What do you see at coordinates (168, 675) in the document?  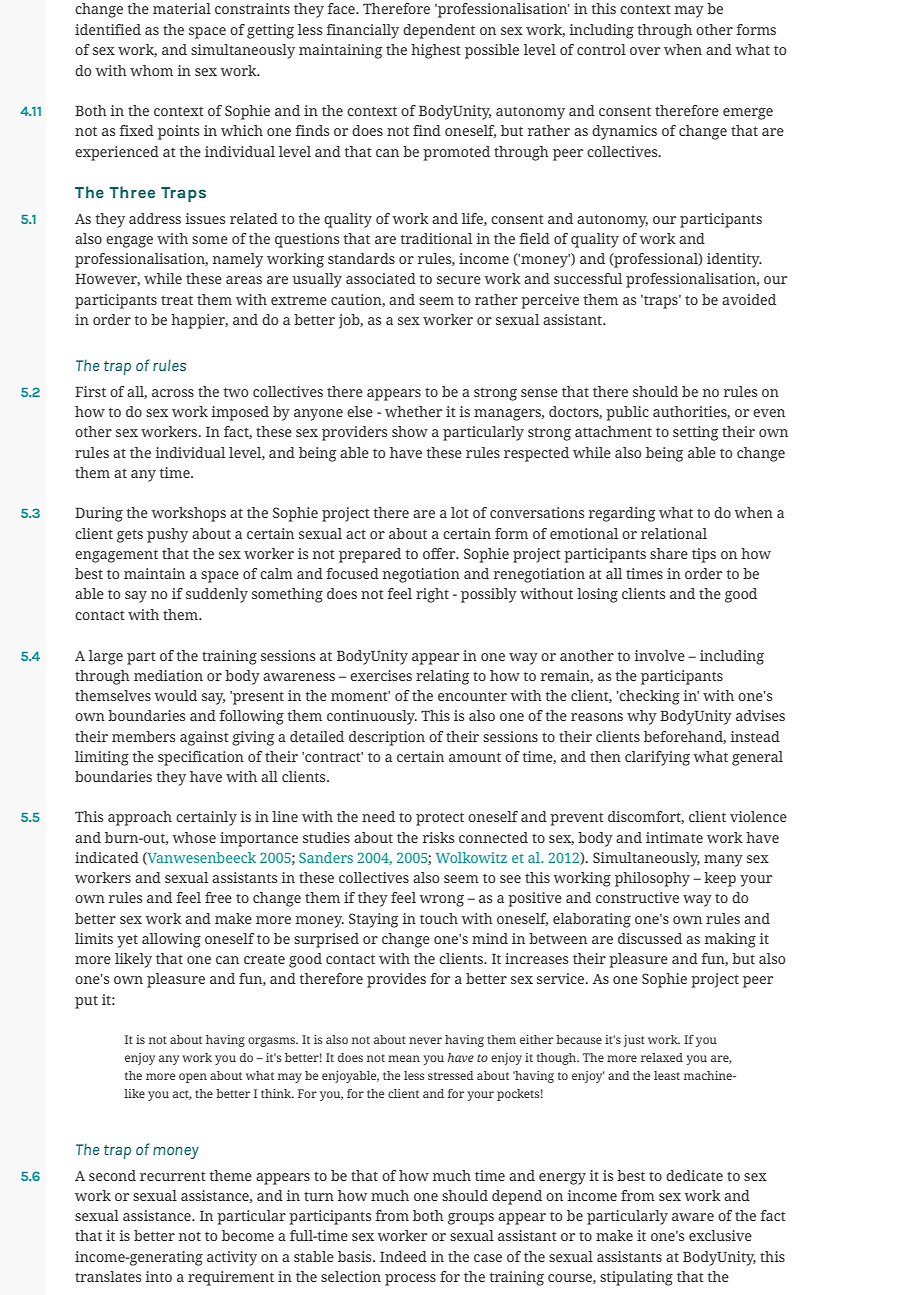 I see `mediation` at bounding box center [168, 675].
